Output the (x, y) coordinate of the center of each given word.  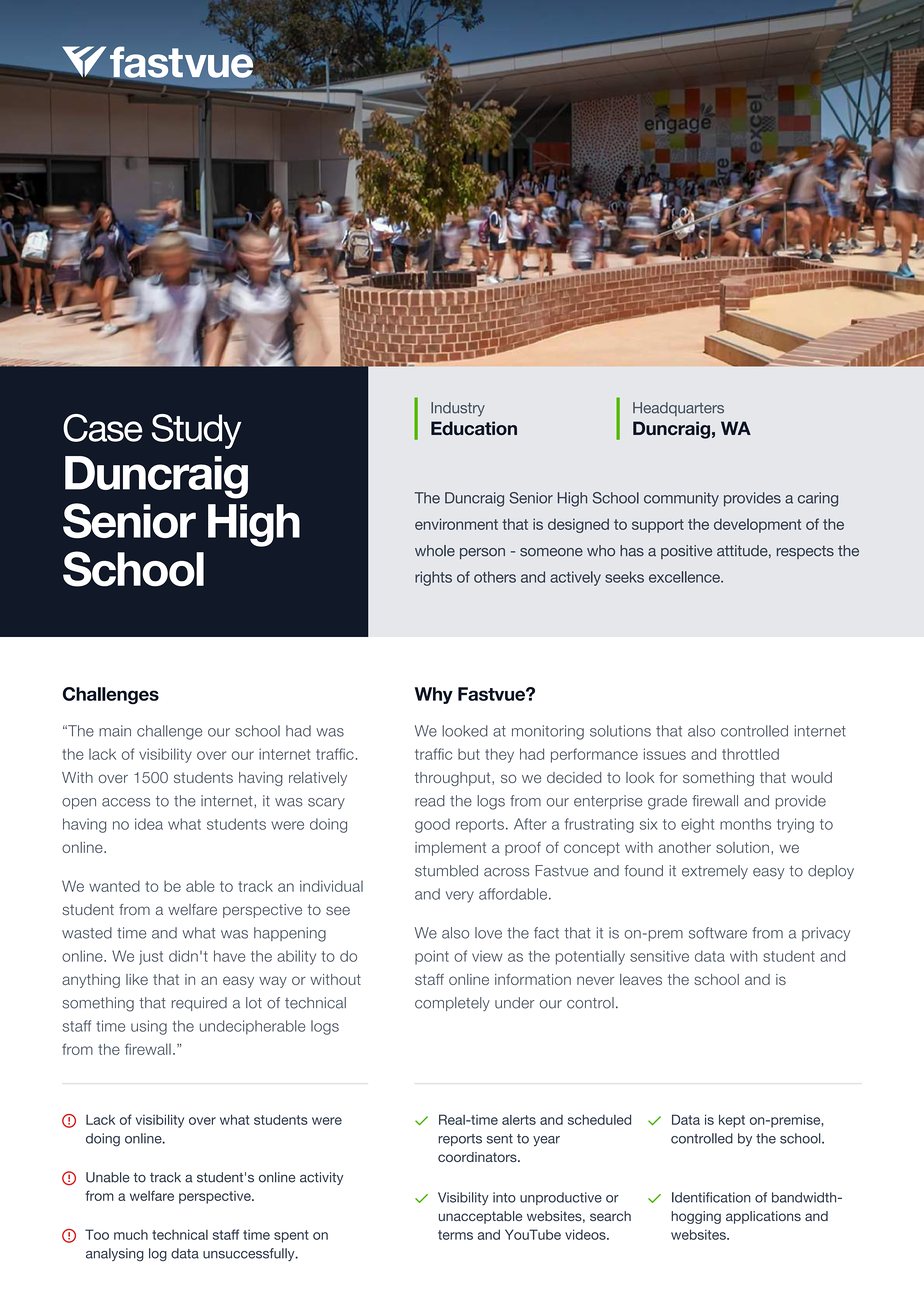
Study (196, 431)
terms (455, 1235)
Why (434, 695)
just (151, 957)
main (115, 731)
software (718, 933)
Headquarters (678, 409)
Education (474, 428)
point (432, 957)
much (131, 1235)
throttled (750, 754)
